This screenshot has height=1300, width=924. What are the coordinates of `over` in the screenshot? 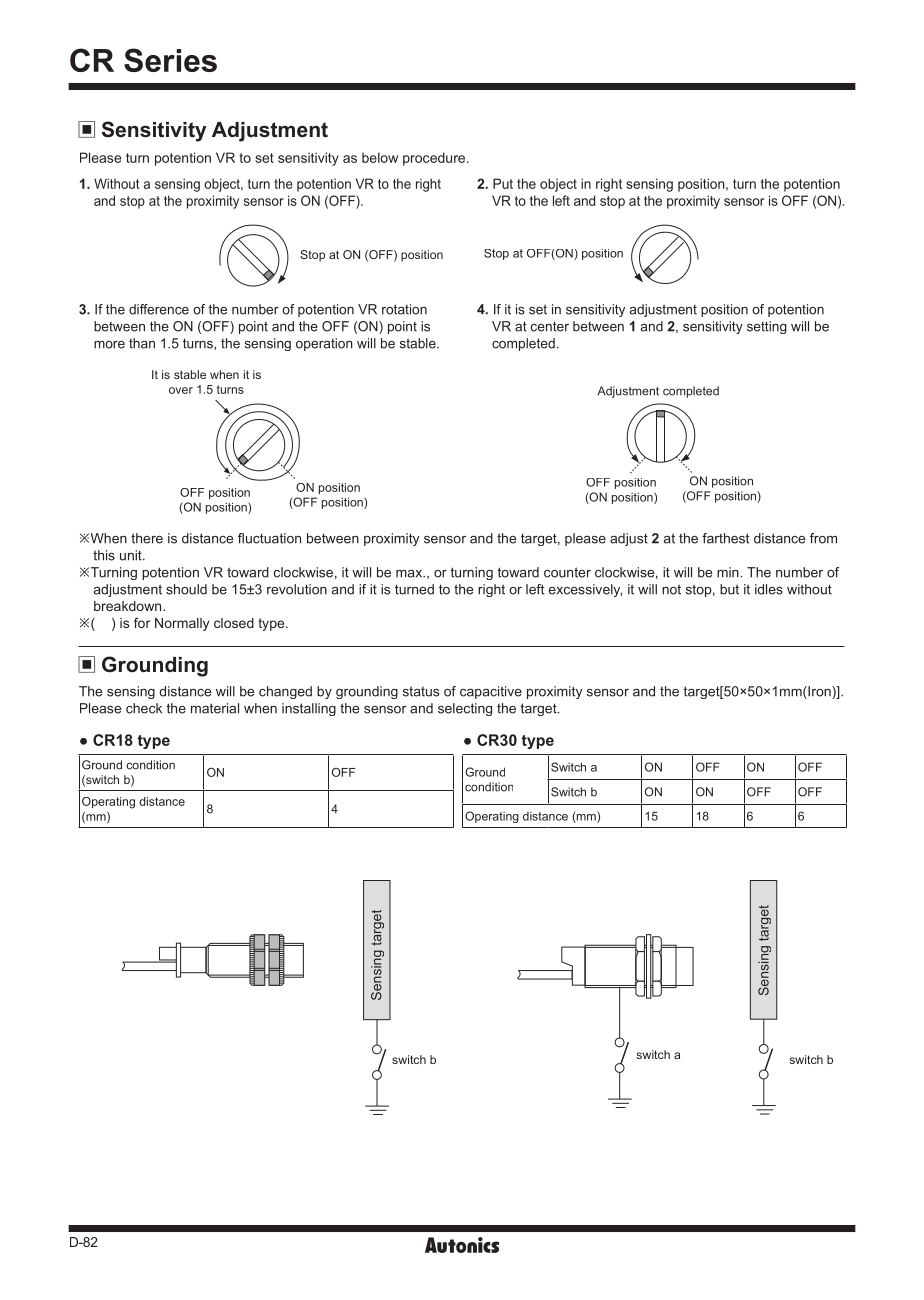 It's located at (181, 390).
